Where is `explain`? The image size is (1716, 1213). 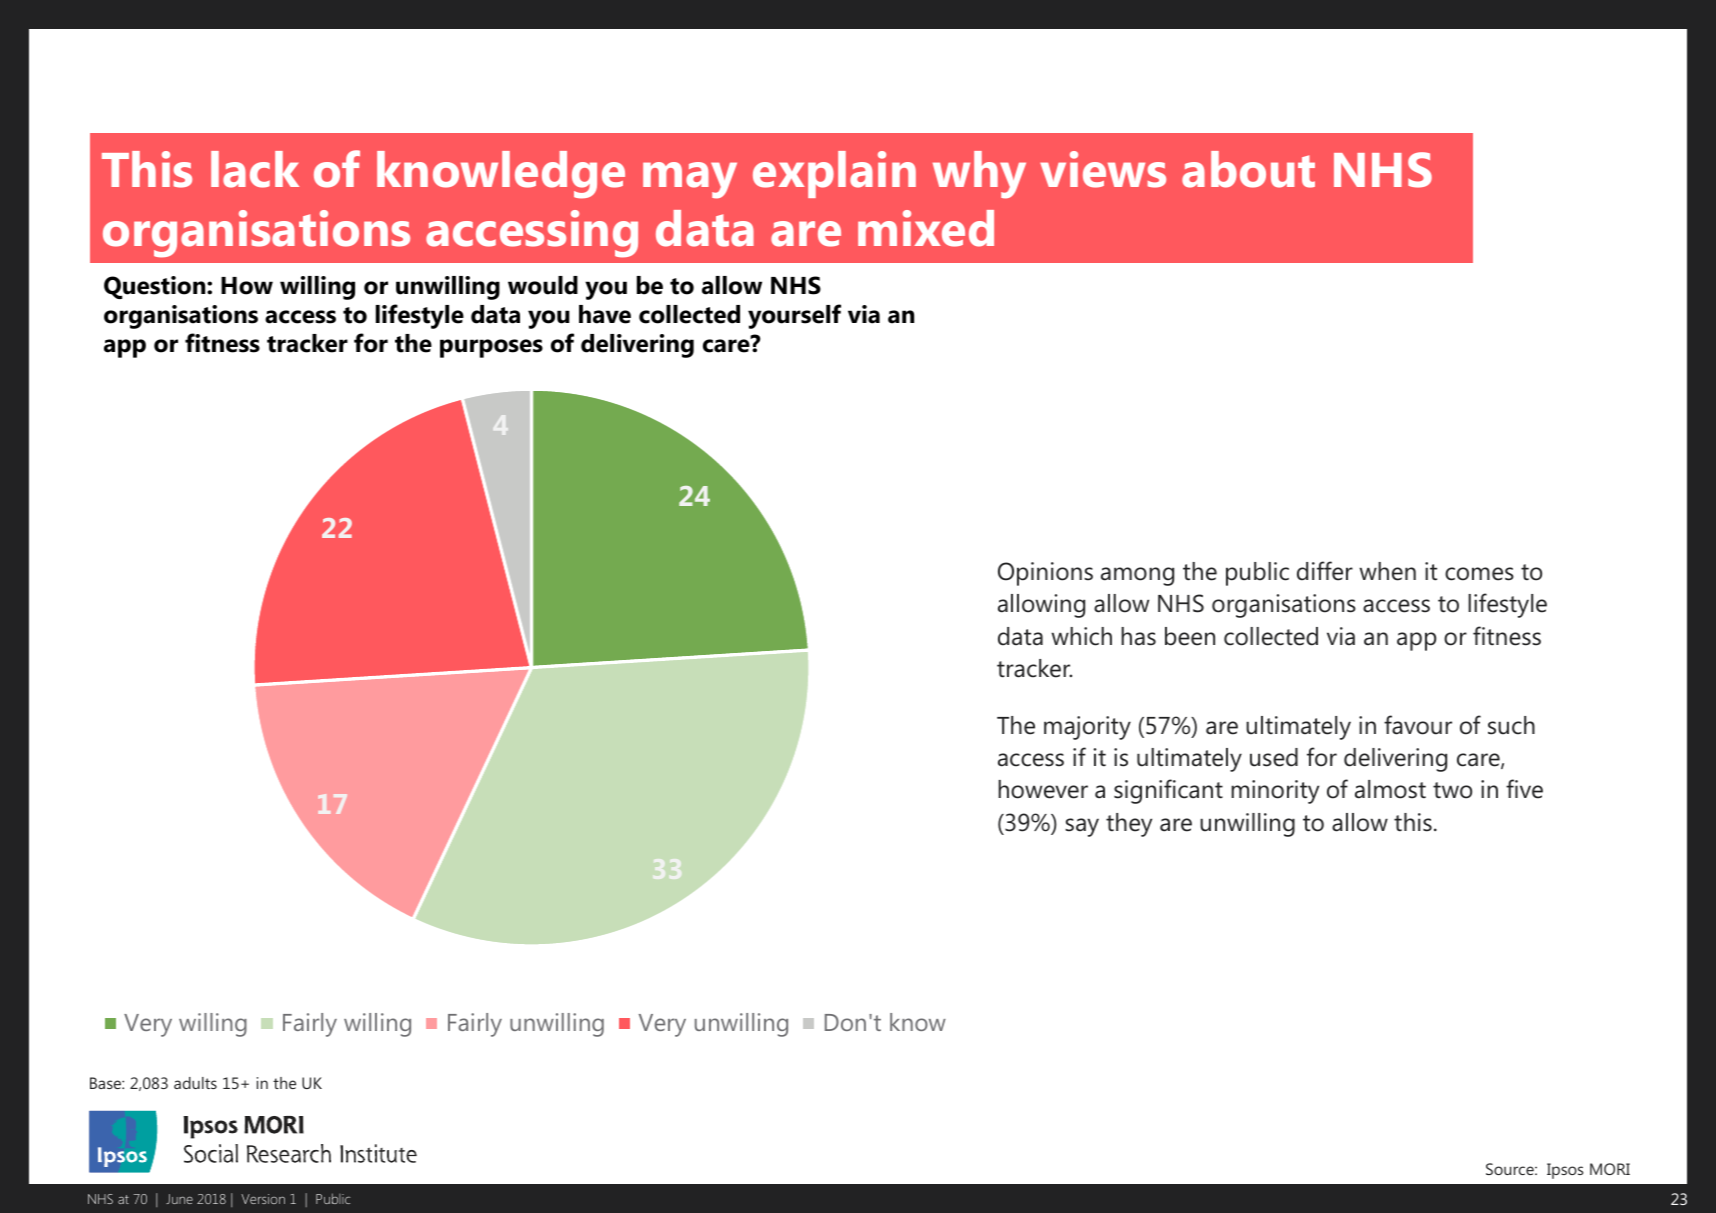 explain is located at coordinates (834, 174).
